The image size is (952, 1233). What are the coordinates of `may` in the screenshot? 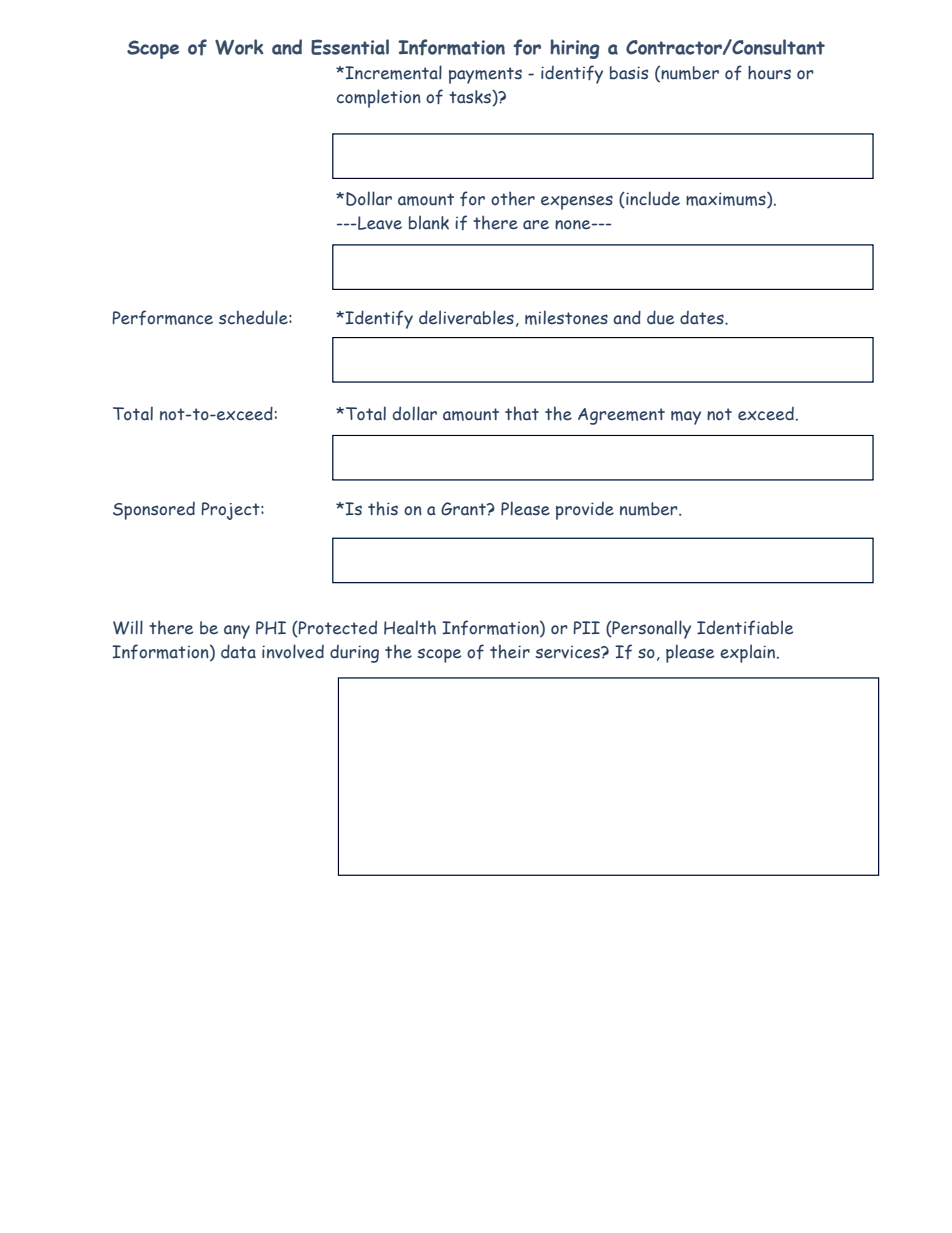 It's located at (686, 418).
